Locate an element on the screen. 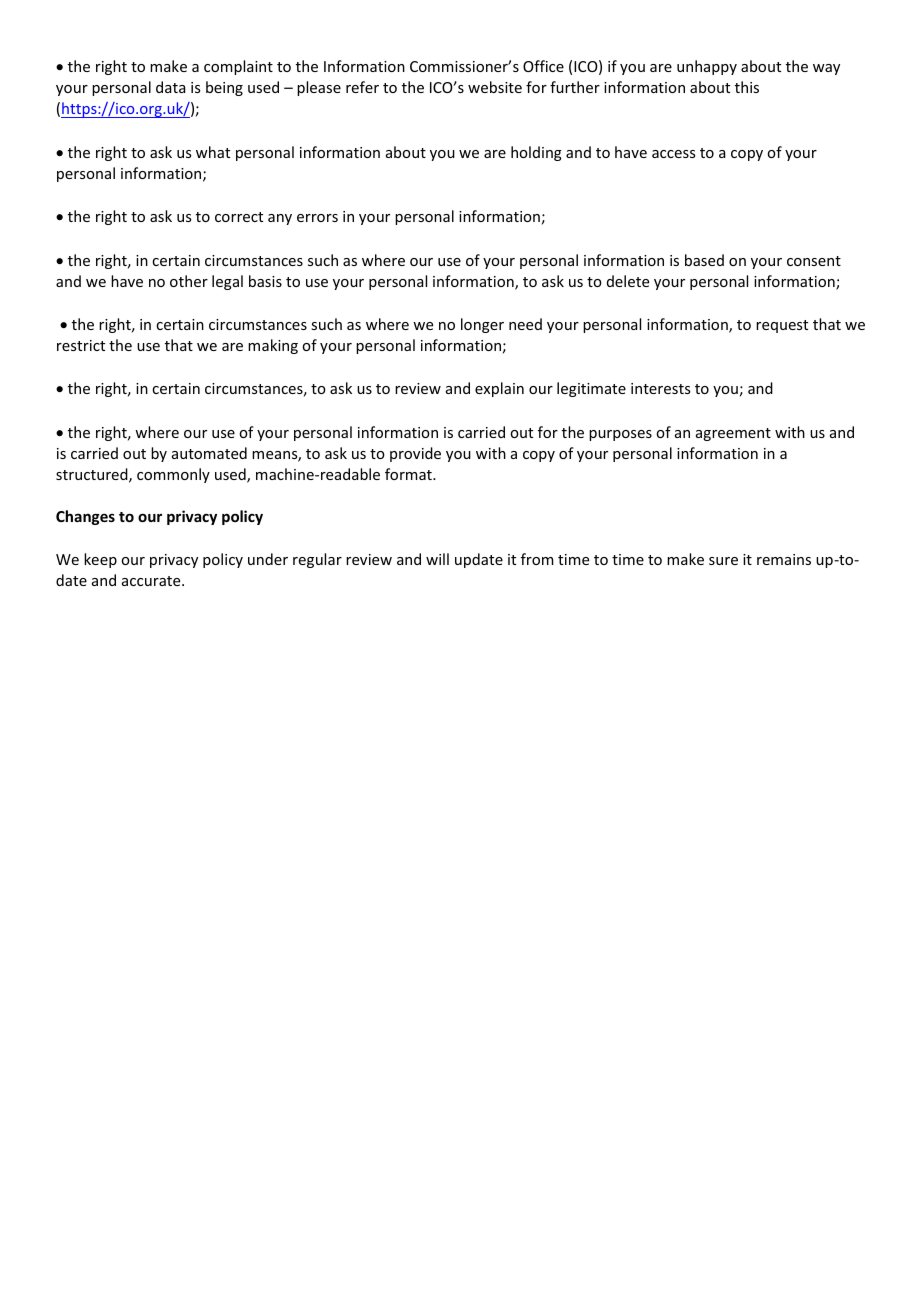 The image size is (924, 1308). errors is located at coordinates (317, 218).
